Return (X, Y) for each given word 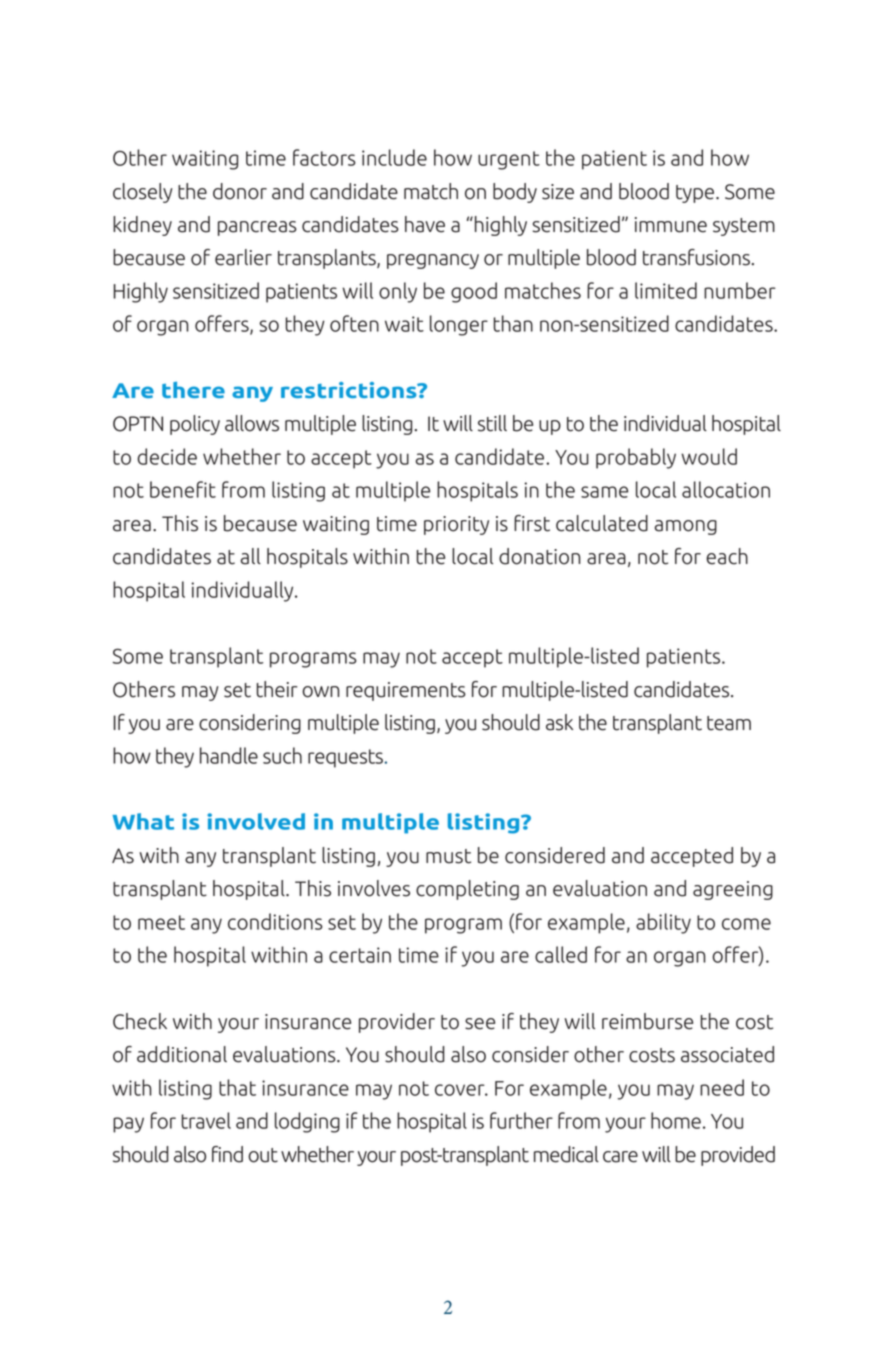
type (696, 194)
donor (240, 191)
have (425, 224)
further (521, 1120)
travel (206, 1120)
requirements (406, 691)
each (727, 556)
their (277, 689)
